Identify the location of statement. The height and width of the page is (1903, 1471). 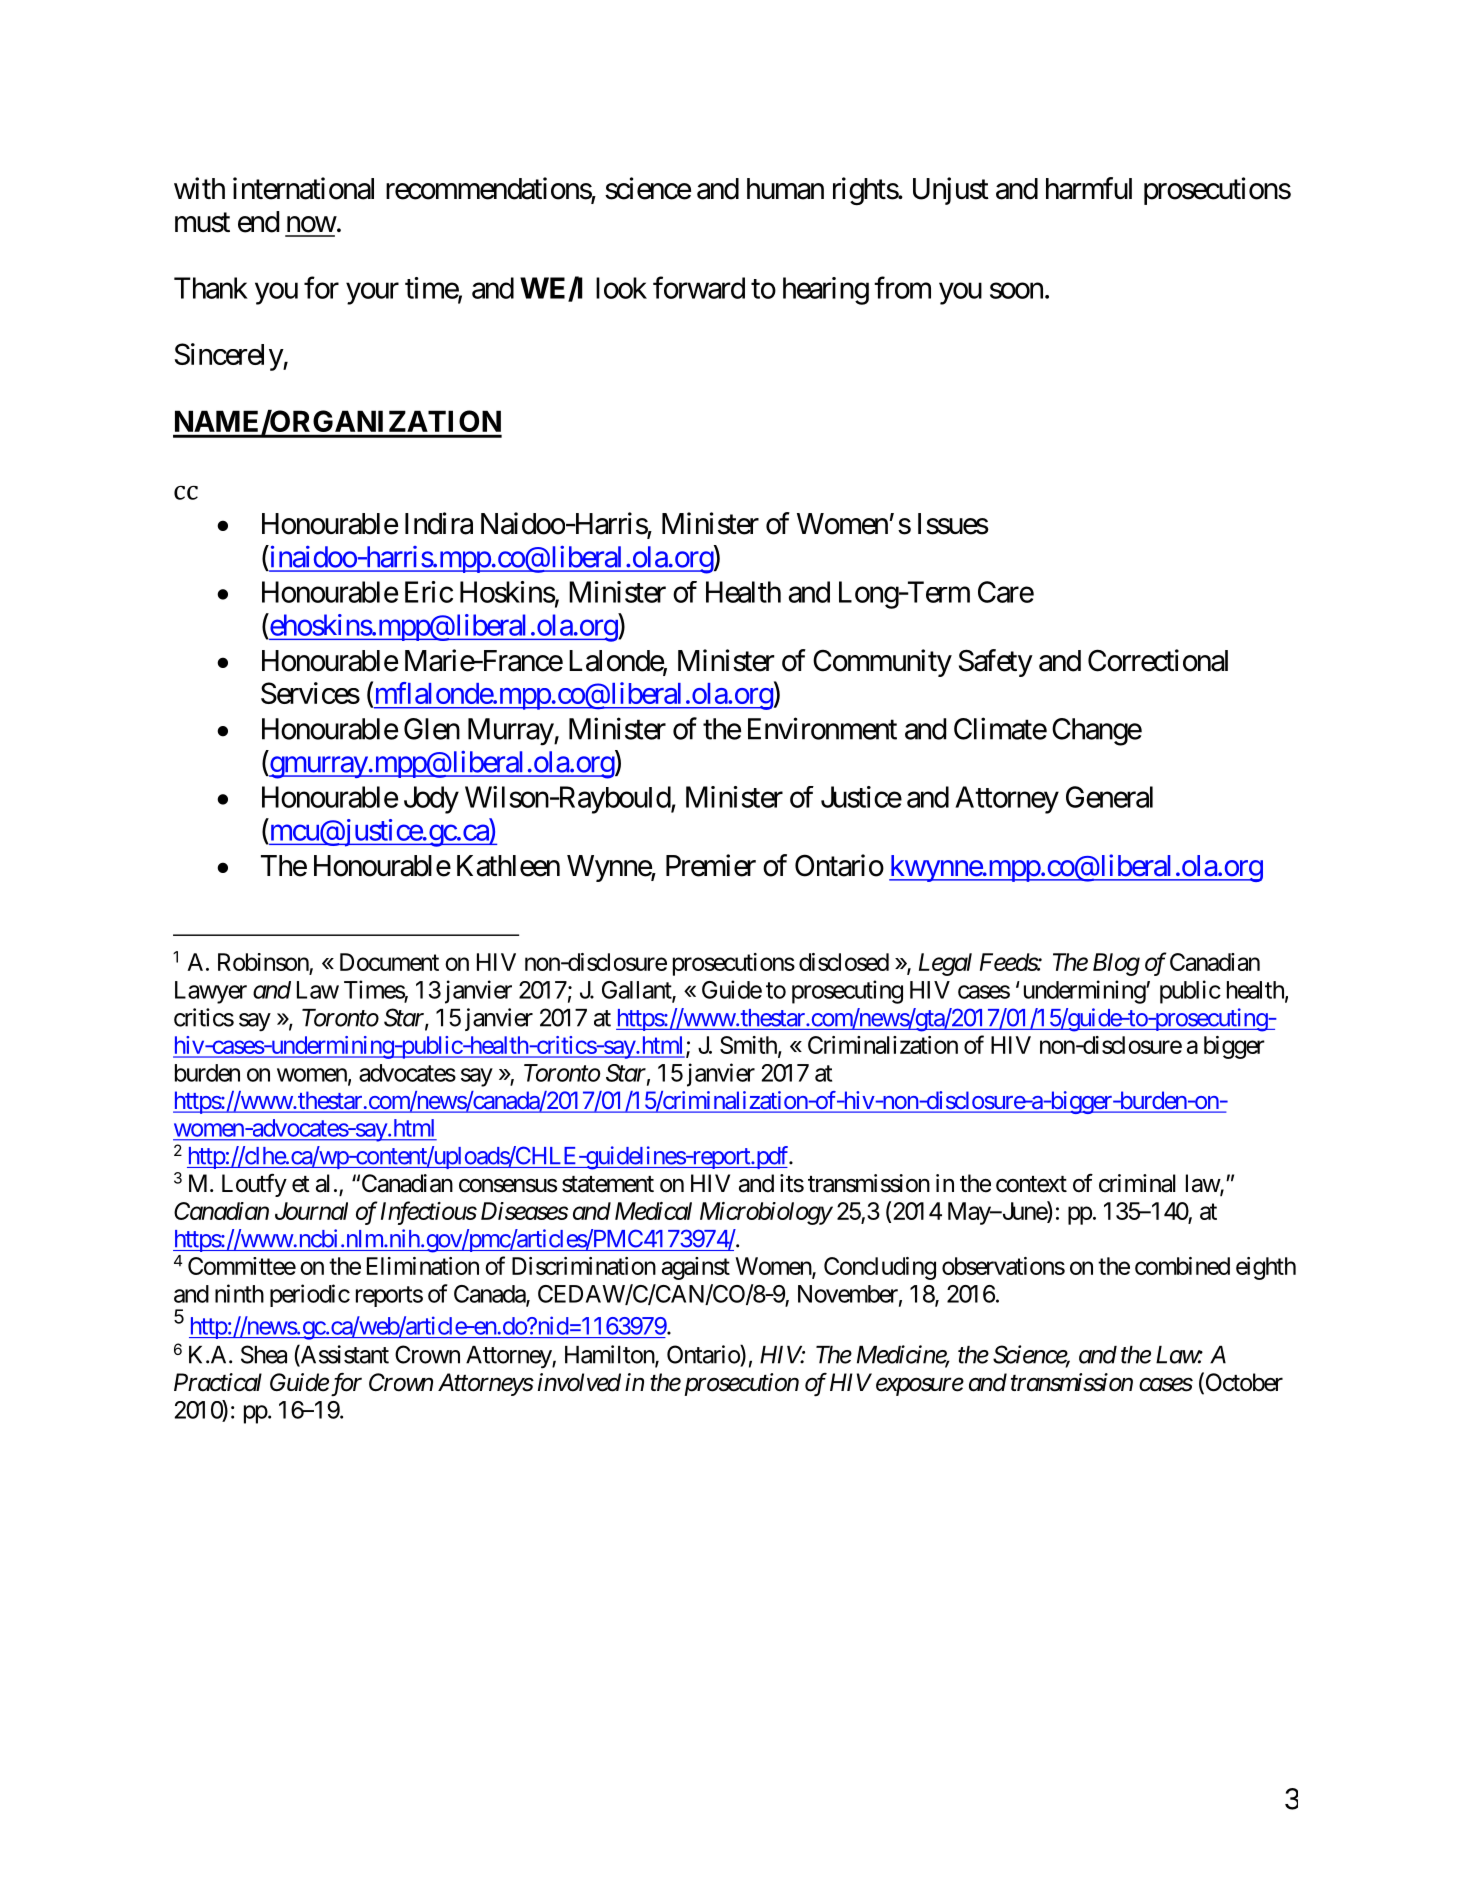
(608, 1184).
